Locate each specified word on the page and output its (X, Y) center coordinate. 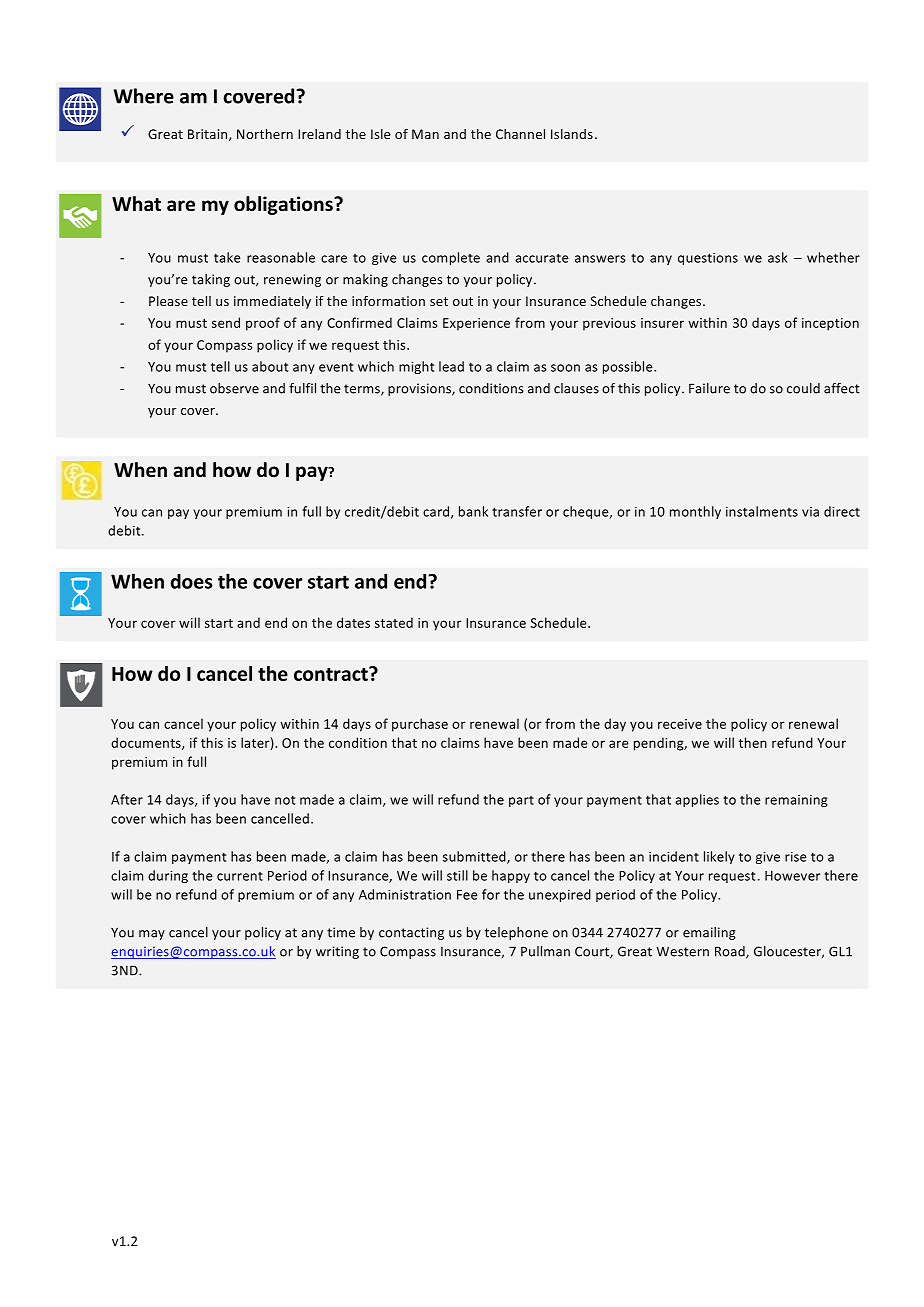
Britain (209, 135)
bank (473, 511)
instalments (762, 511)
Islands (572, 134)
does (192, 581)
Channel (520, 134)
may (152, 935)
